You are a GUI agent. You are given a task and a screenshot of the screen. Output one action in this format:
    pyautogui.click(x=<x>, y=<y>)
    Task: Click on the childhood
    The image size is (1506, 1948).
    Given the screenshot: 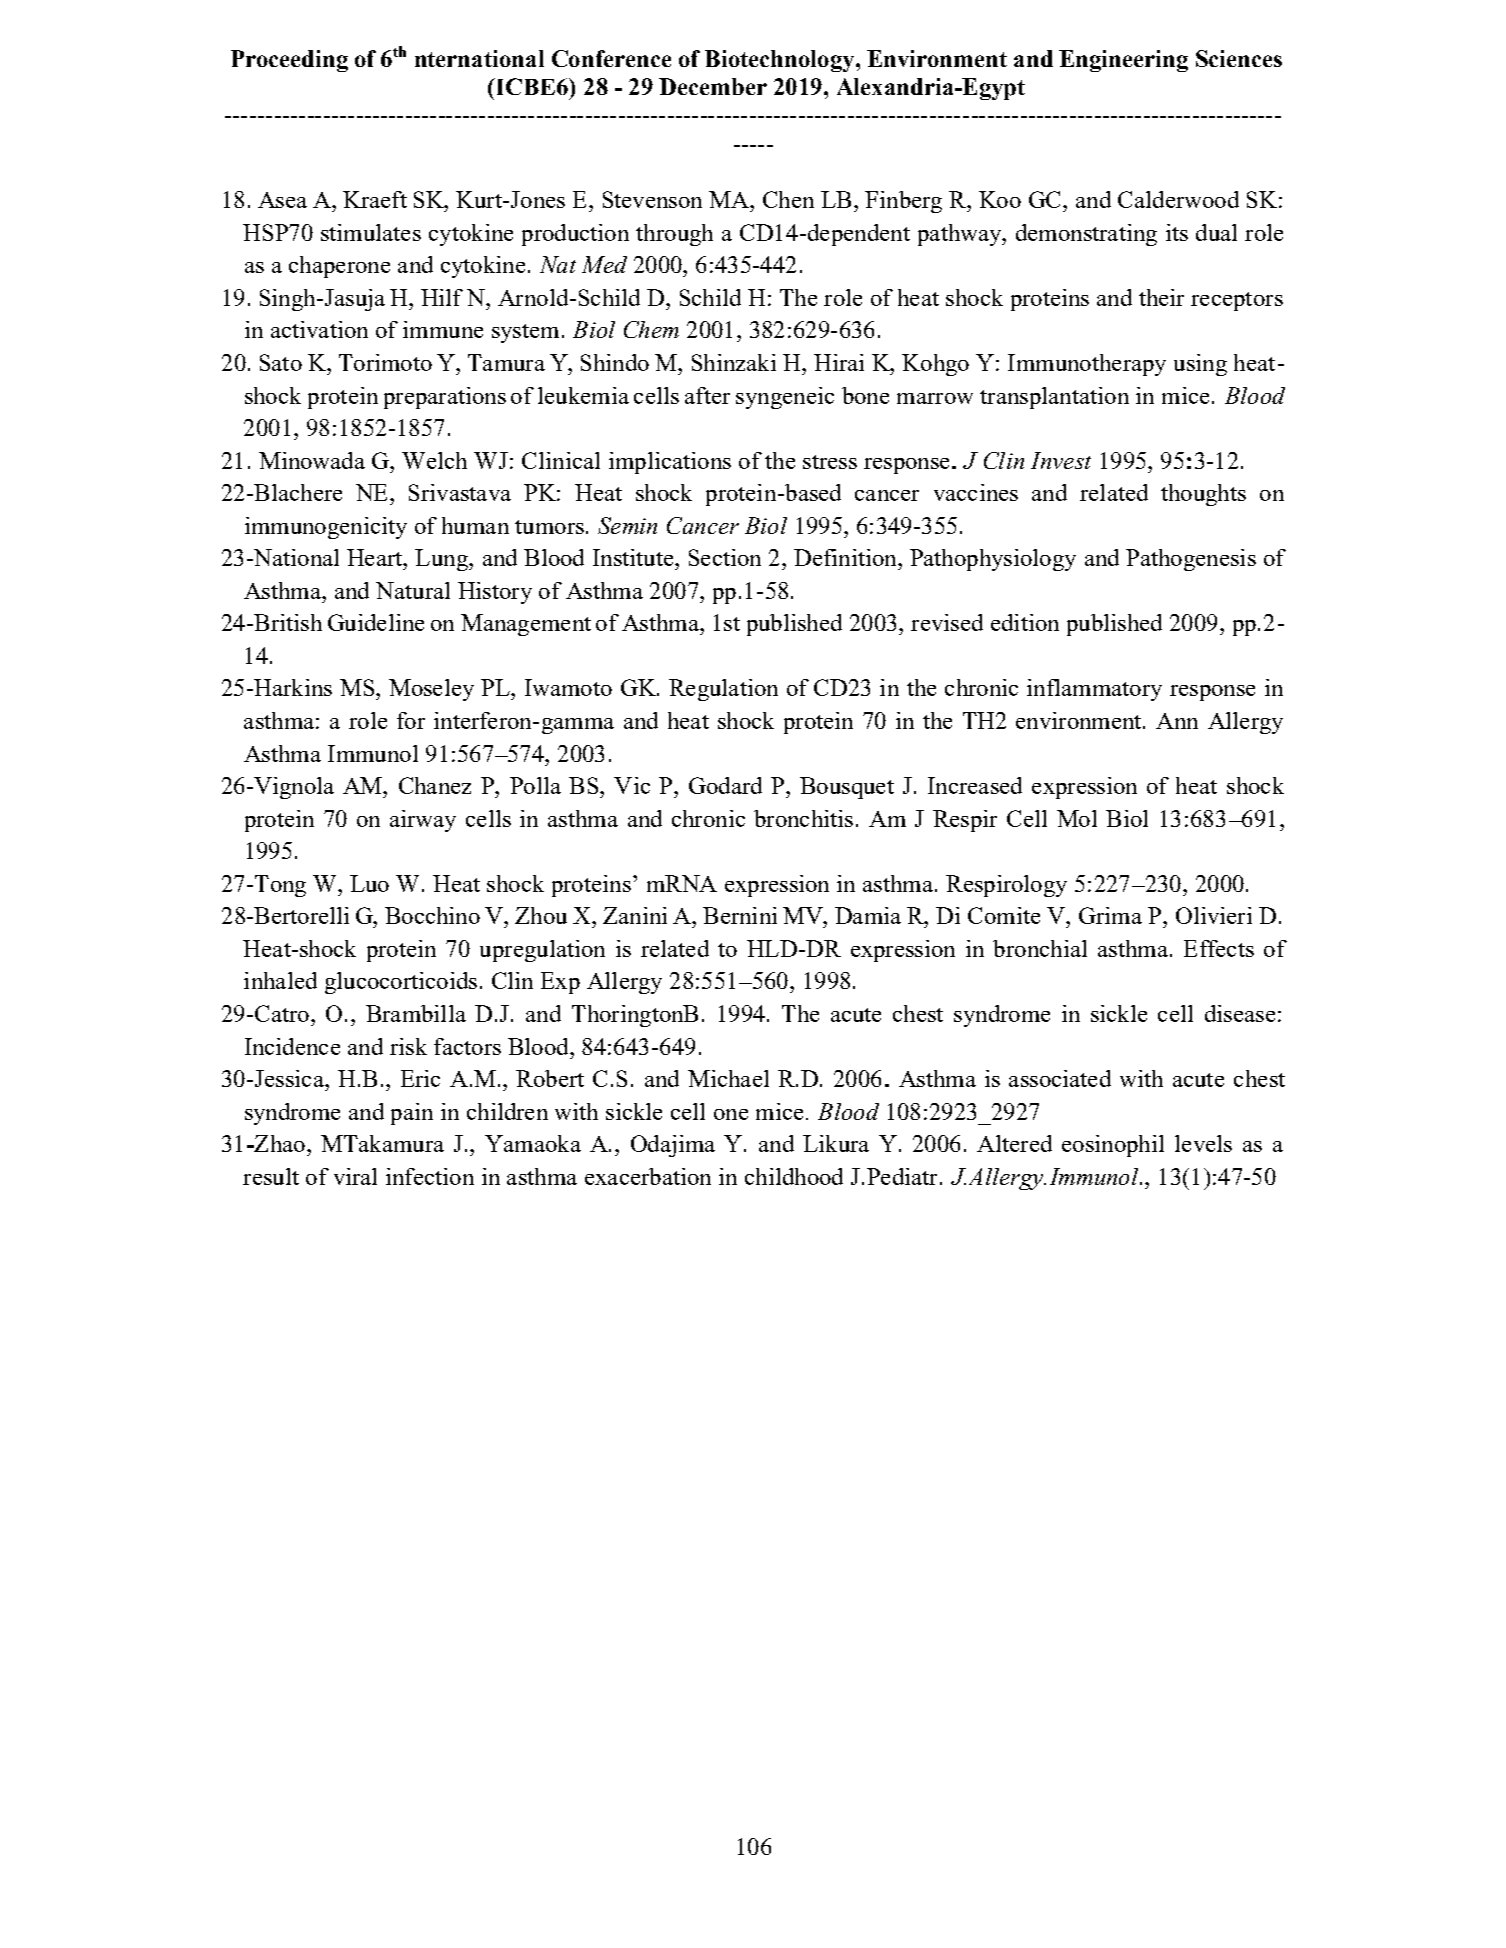 What is the action you would take?
    pyautogui.click(x=794, y=1176)
